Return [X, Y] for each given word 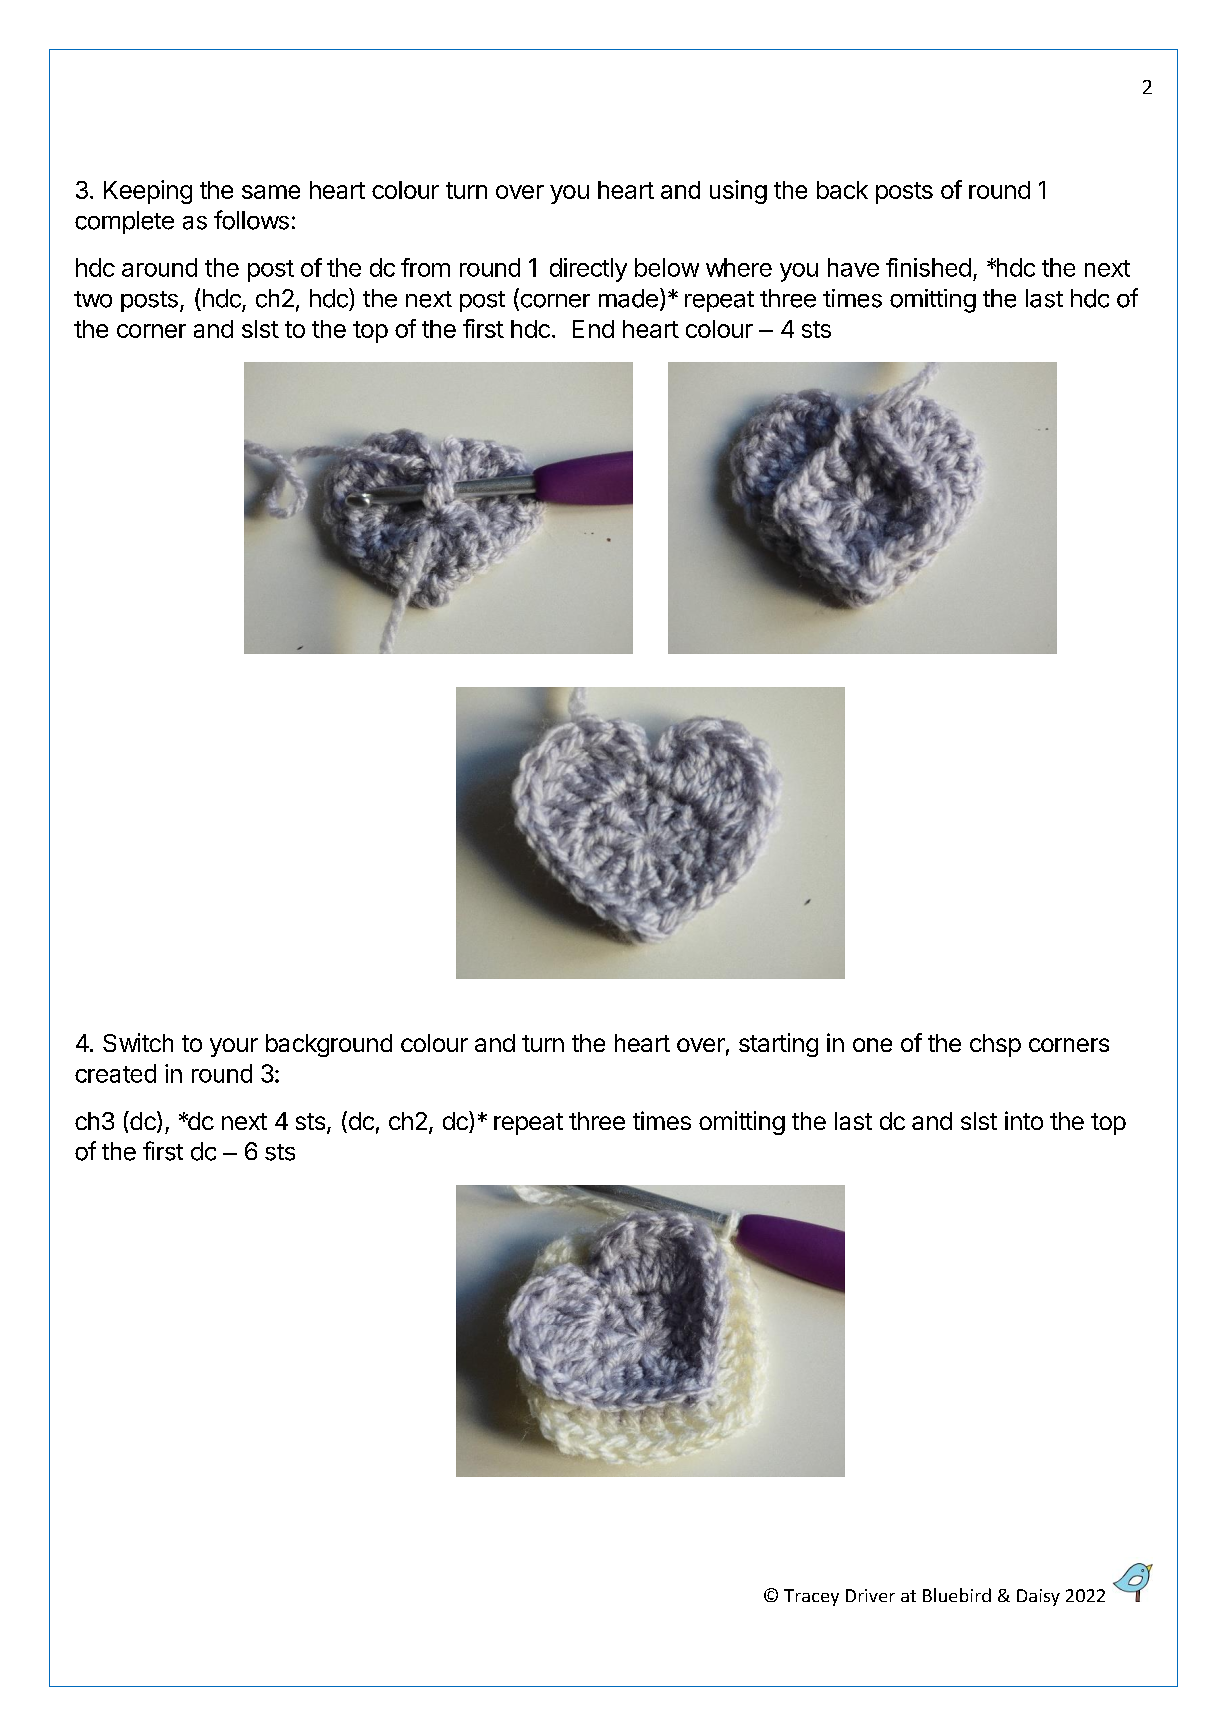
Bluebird [957, 1595]
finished [928, 267]
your [234, 1047]
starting [778, 1045]
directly [588, 270]
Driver [870, 1595]
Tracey [811, 1597]
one [872, 1045]
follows [251, 220]
